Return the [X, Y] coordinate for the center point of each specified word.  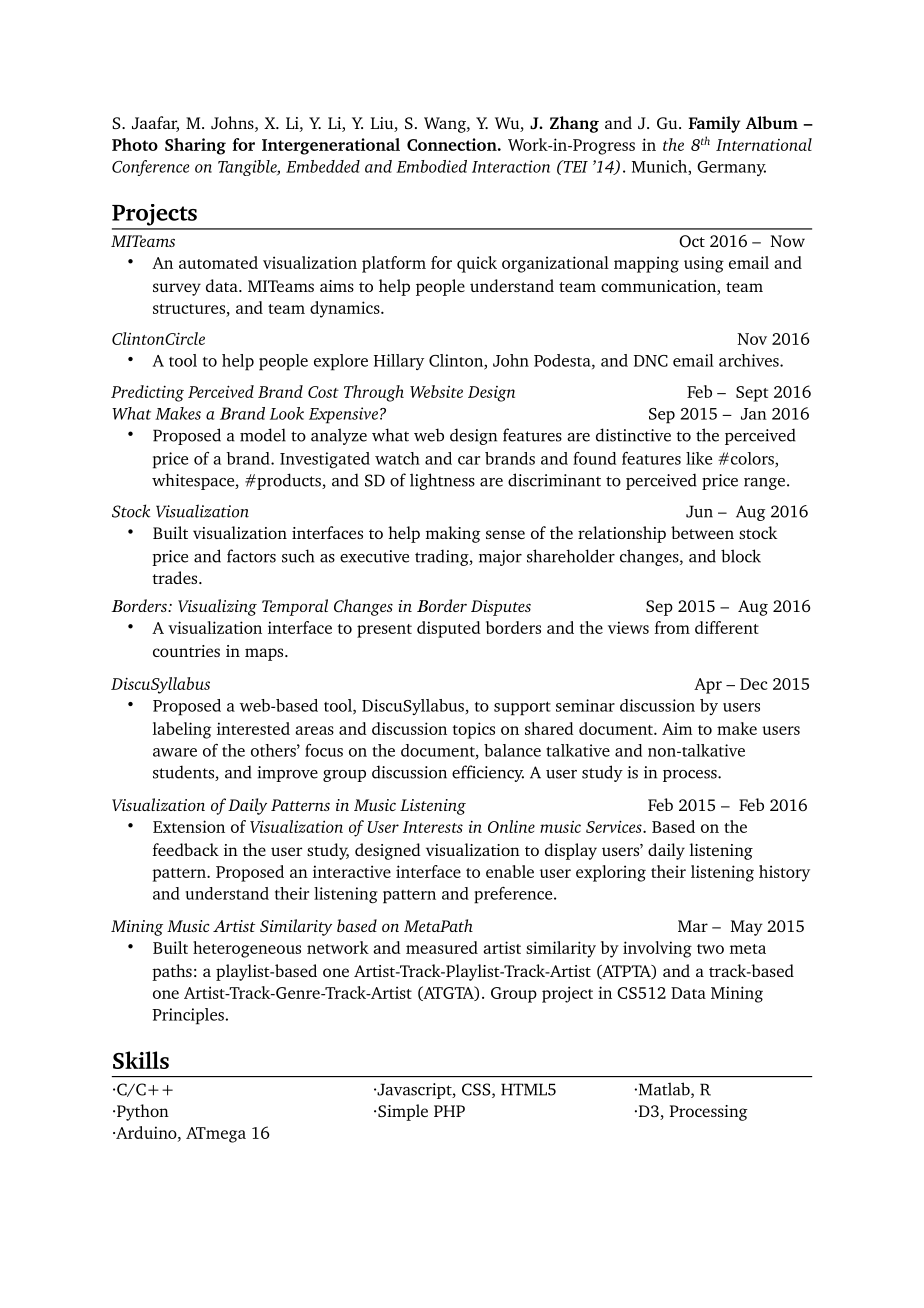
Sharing [195, 146]
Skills [141, 1060]
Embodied [431, 166]
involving [657, 949]
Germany [731, 168]
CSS [477, 1090]
